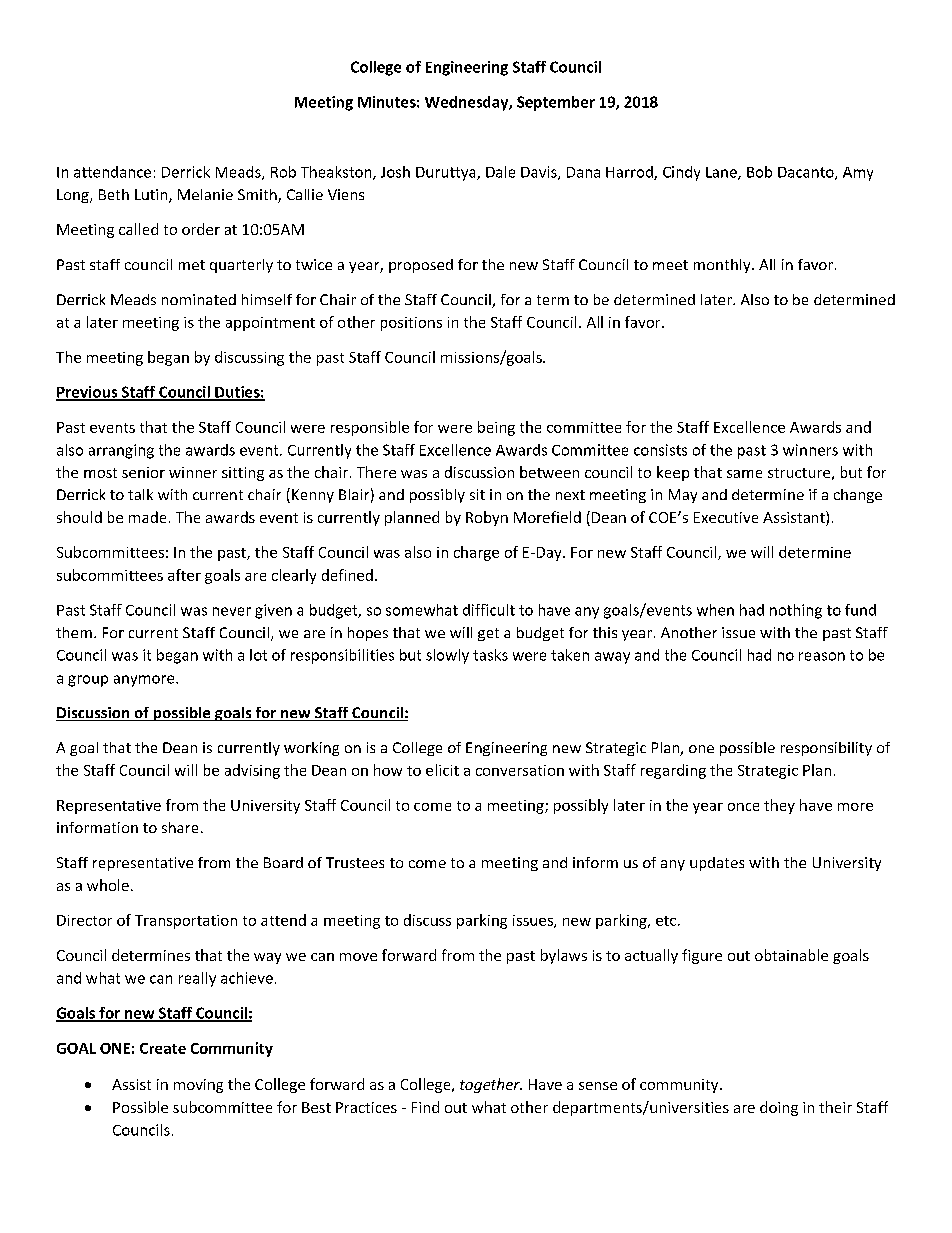 This document has height=1233, width=952. I want to click on difficult, so click(489, 610).
